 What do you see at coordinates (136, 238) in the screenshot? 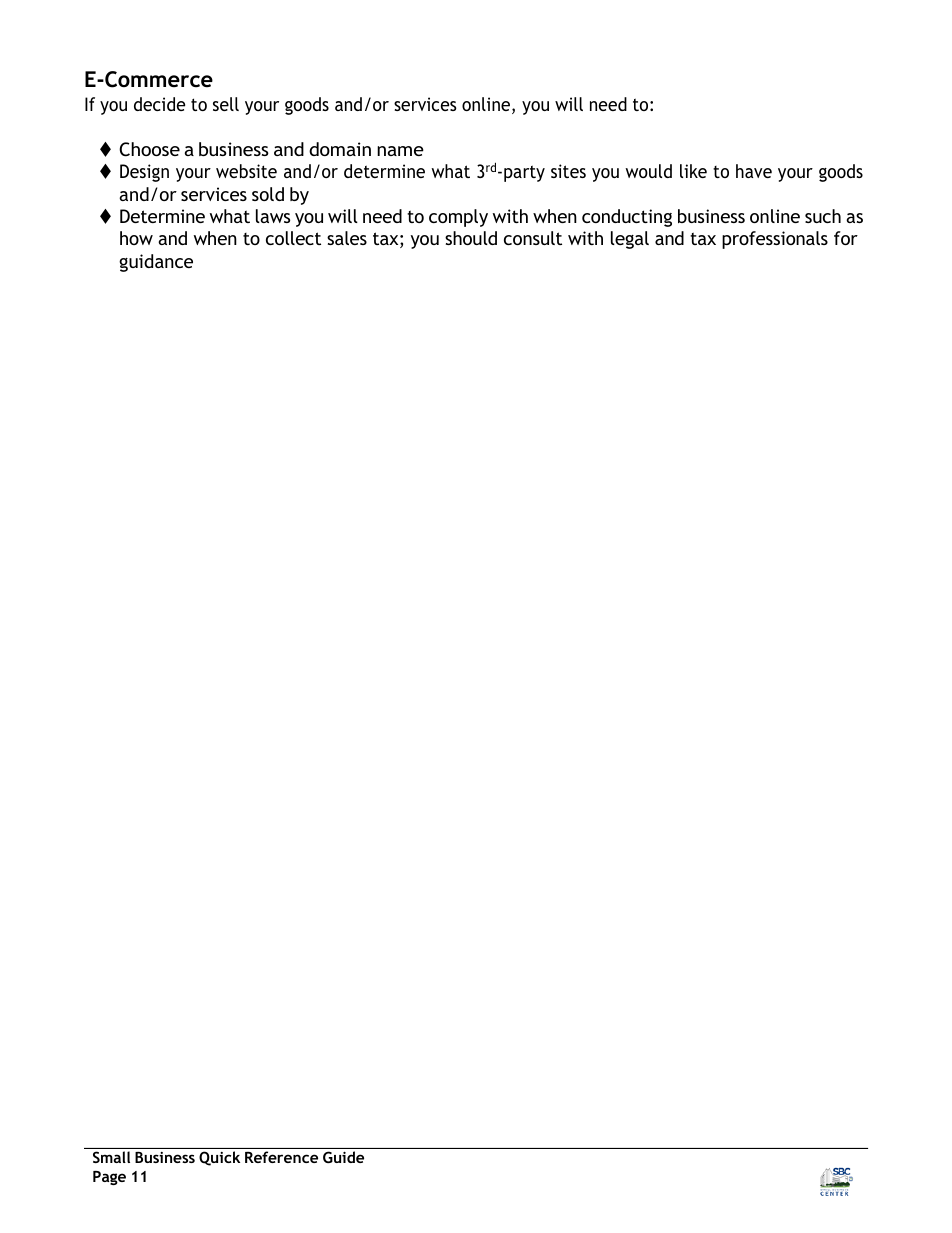
I see `how` at bounding box center [136, 238].
